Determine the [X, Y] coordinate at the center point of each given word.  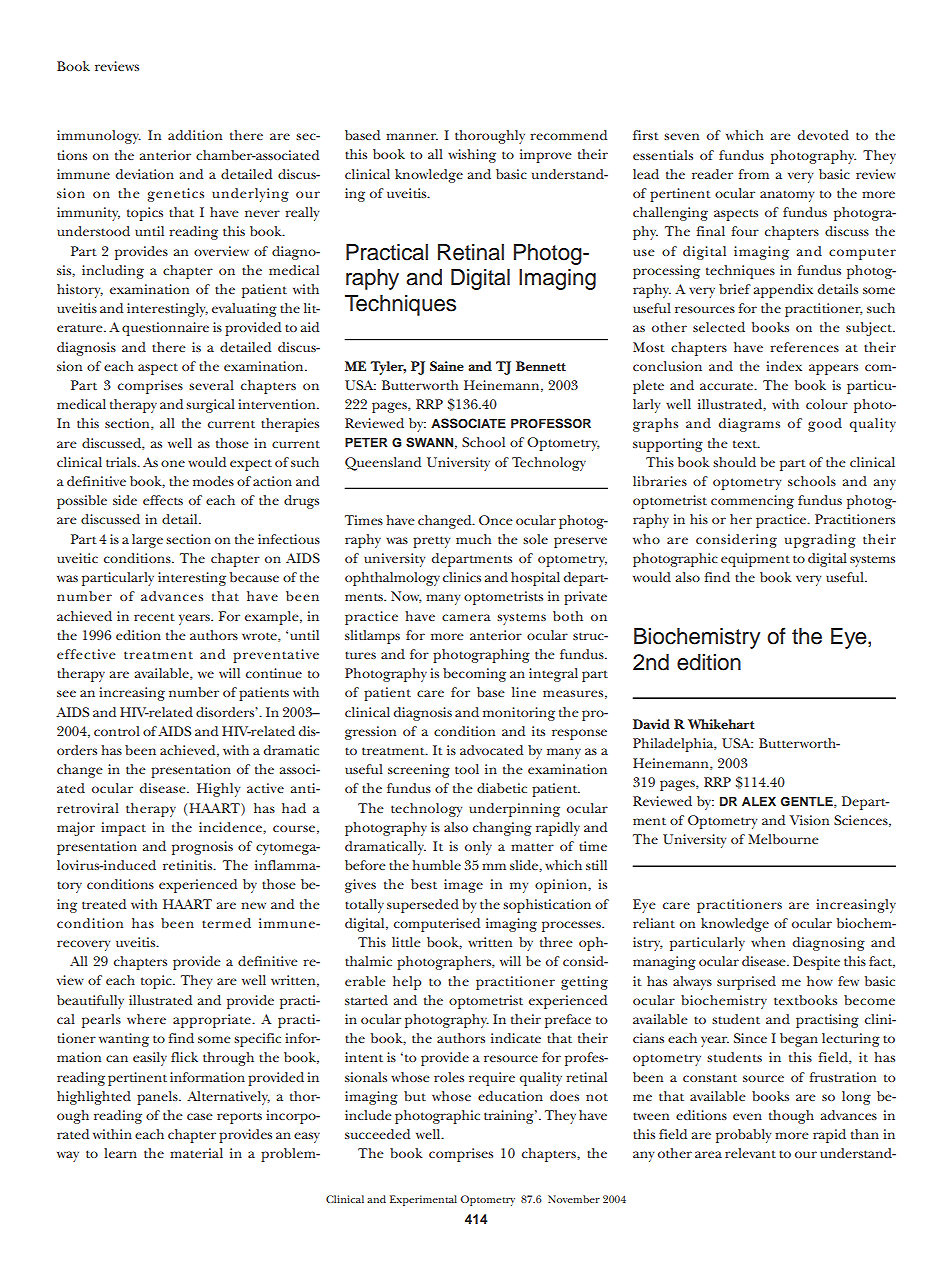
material [196, 1153]
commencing [752, 502]
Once [496, 520]
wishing [472, 156]
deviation [145, 174]
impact [123, 829]
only [478, 848]
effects [163, 500]
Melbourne [783, 839]
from [754, 174]
